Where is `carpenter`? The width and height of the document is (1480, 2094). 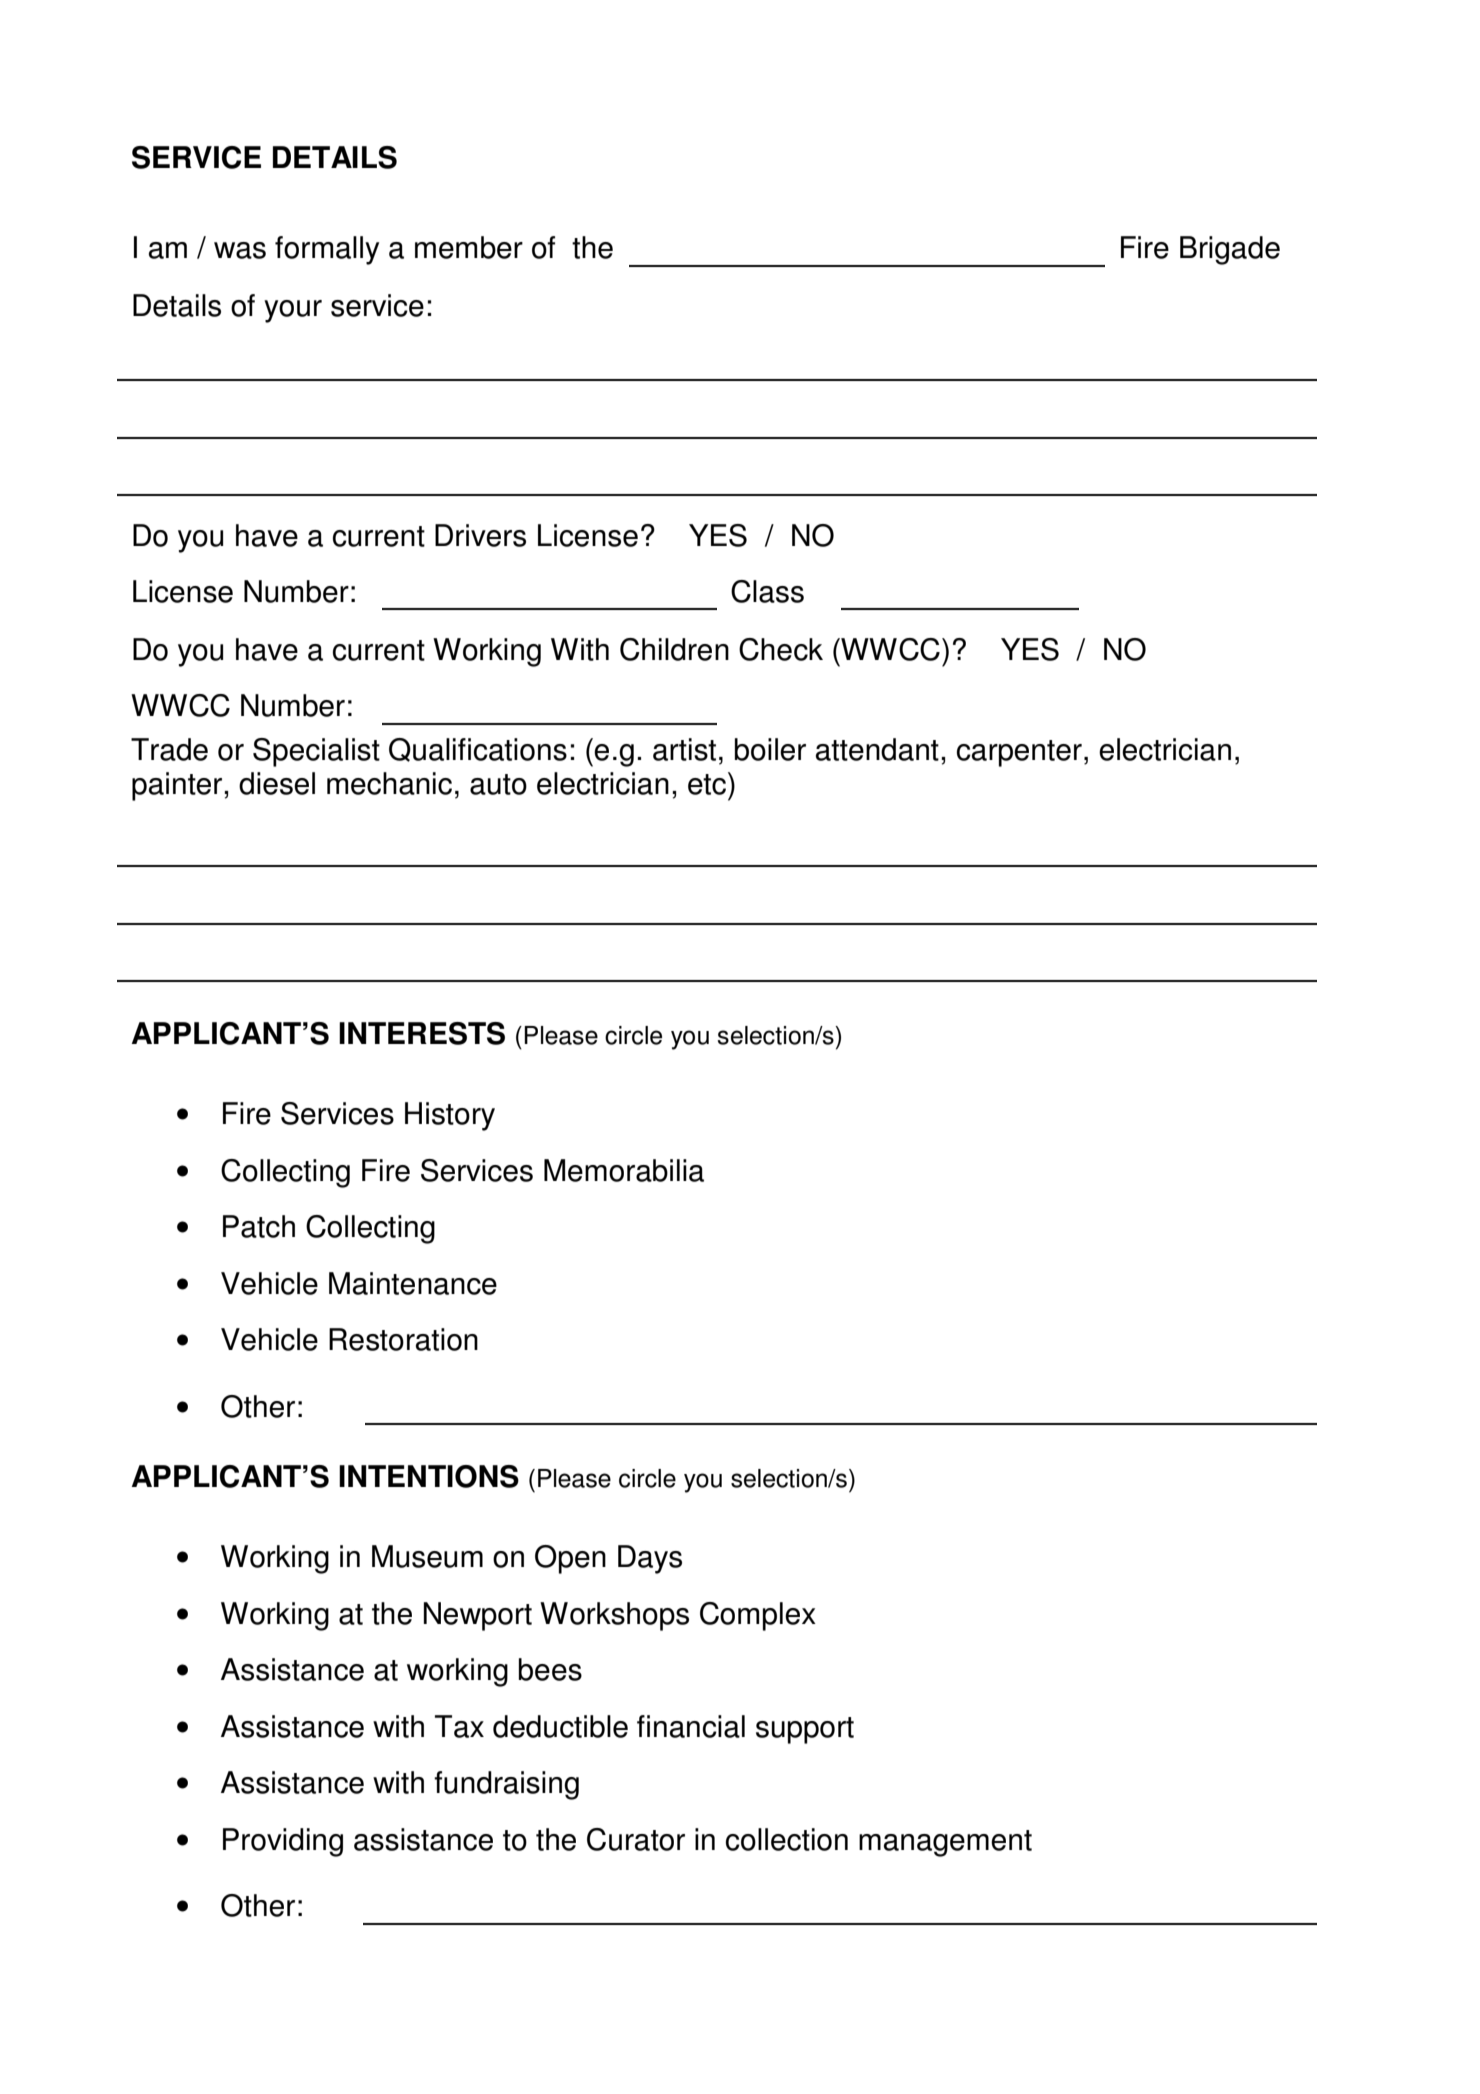 carpenter is located at coordinates (1019, 753).
